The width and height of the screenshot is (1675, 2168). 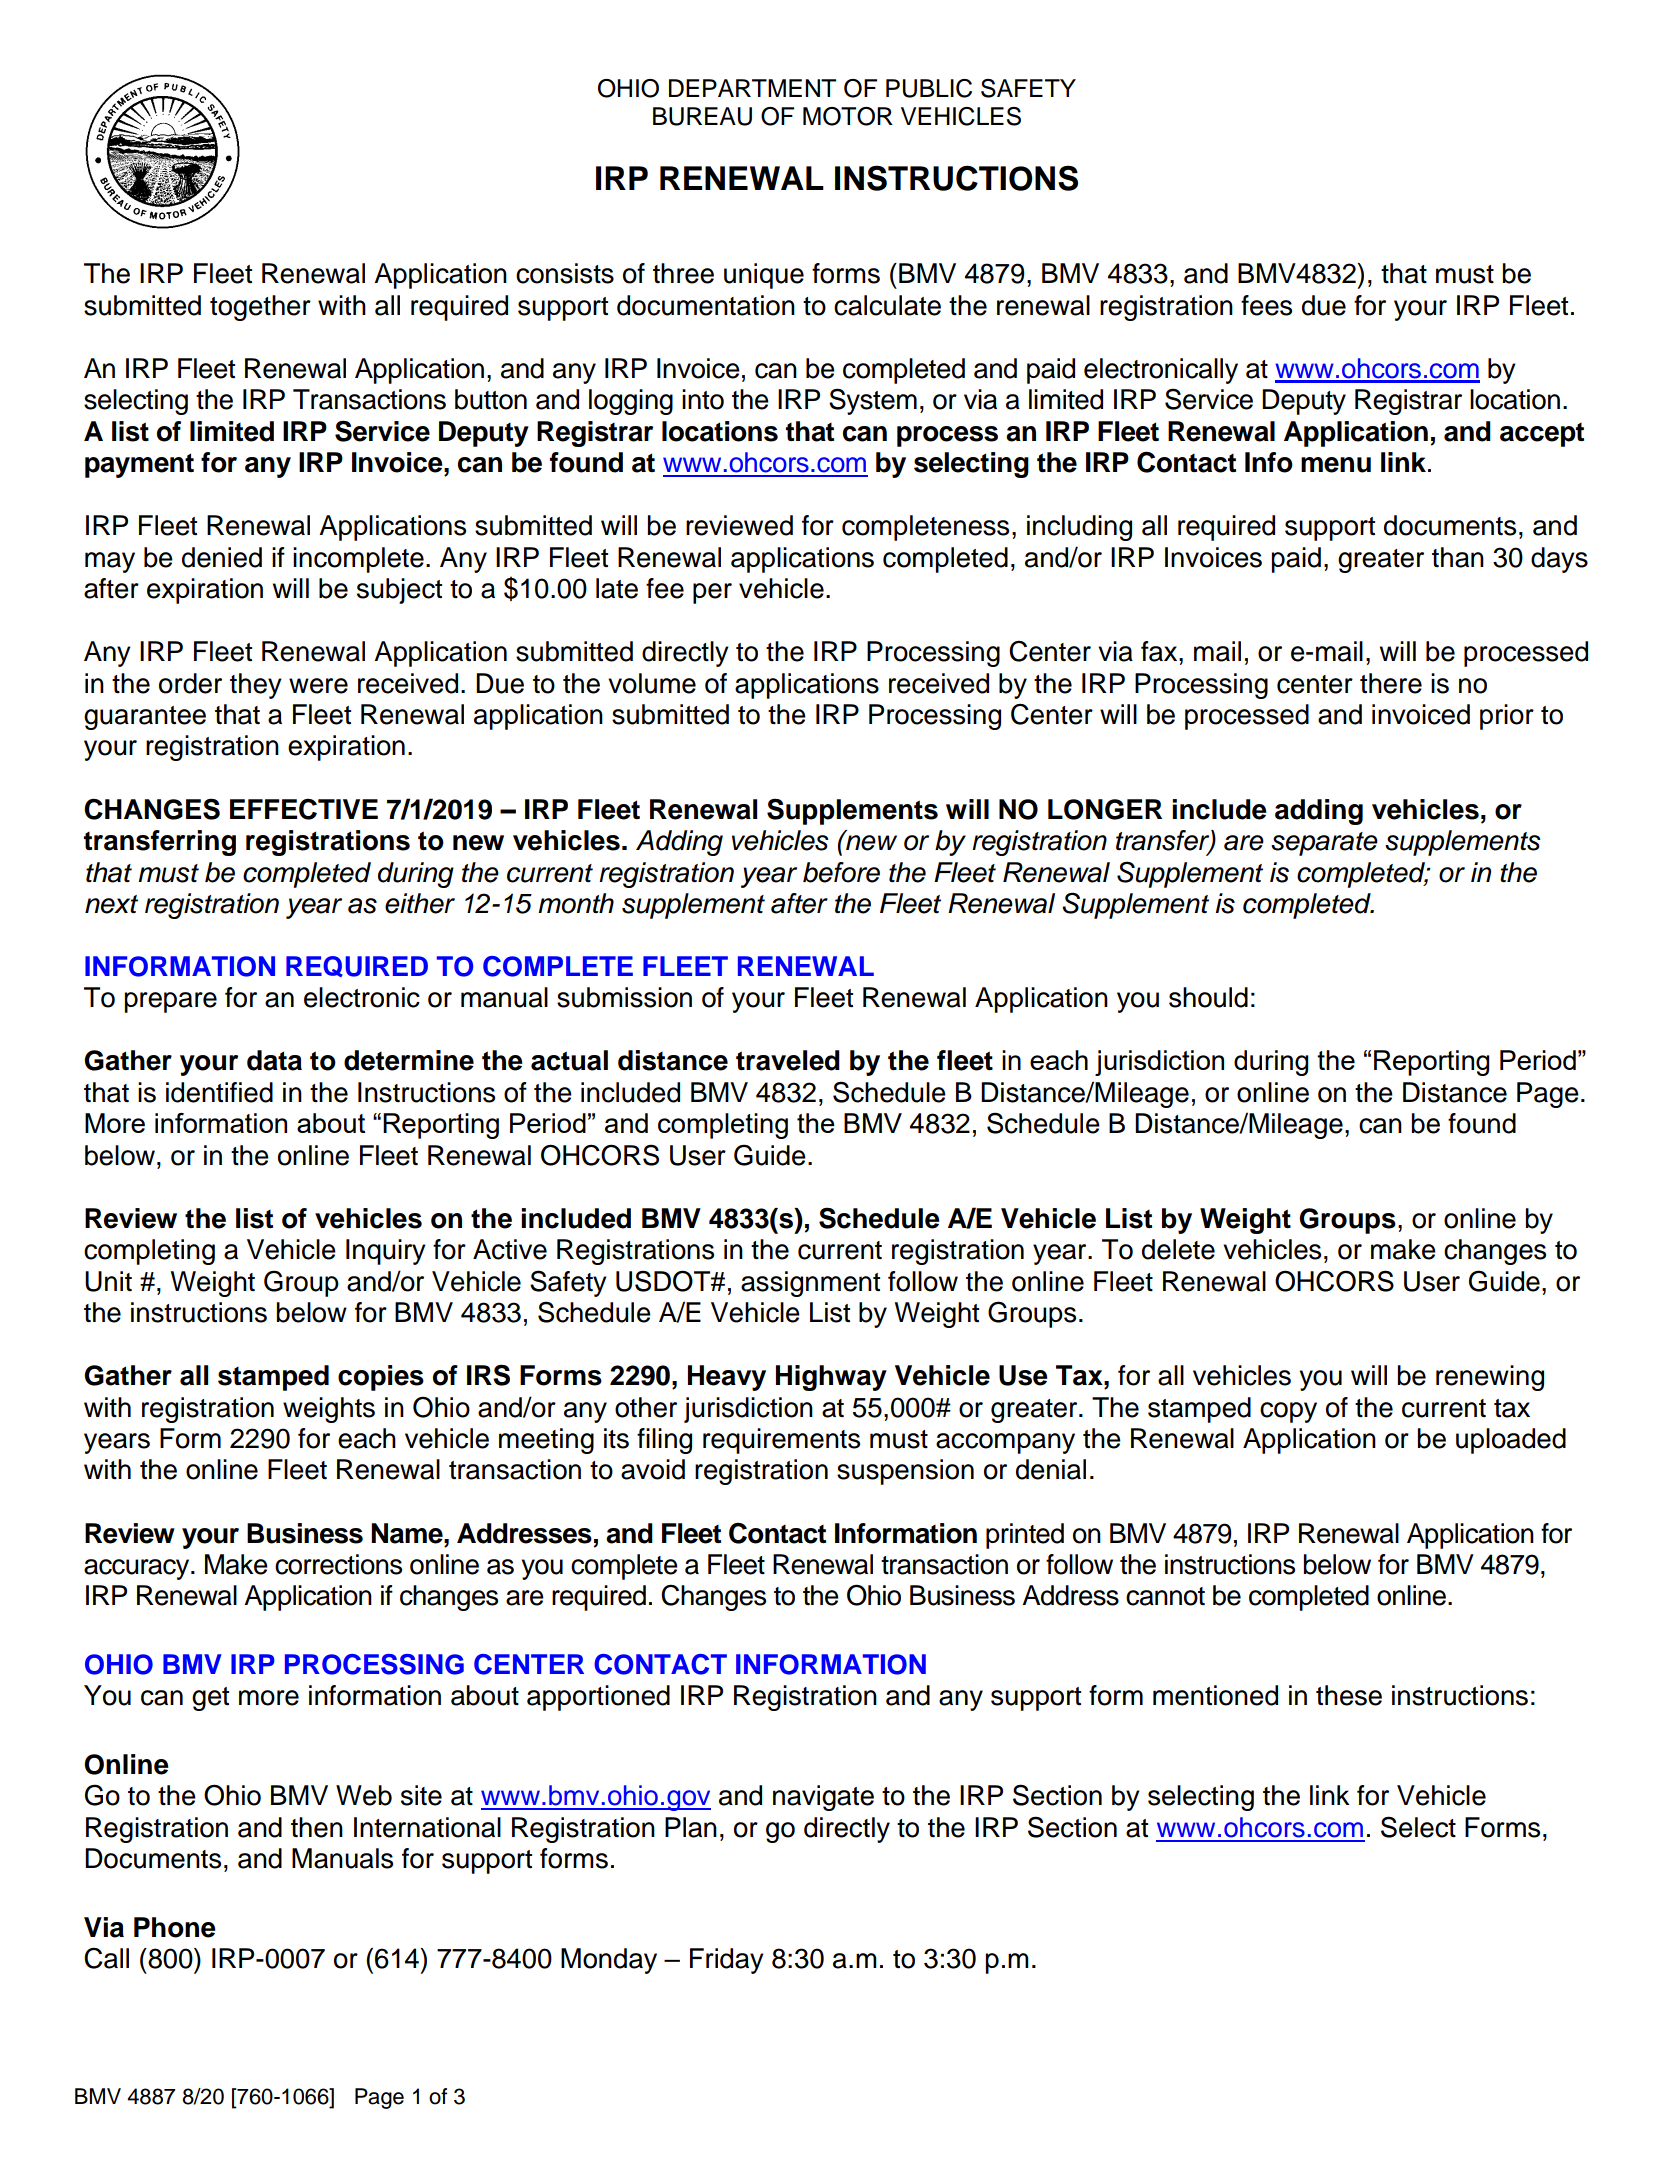 What do you see at coordinates (175, 1927) in the screenshot?
I see `Phone` at bounding box center [175, 1927].
